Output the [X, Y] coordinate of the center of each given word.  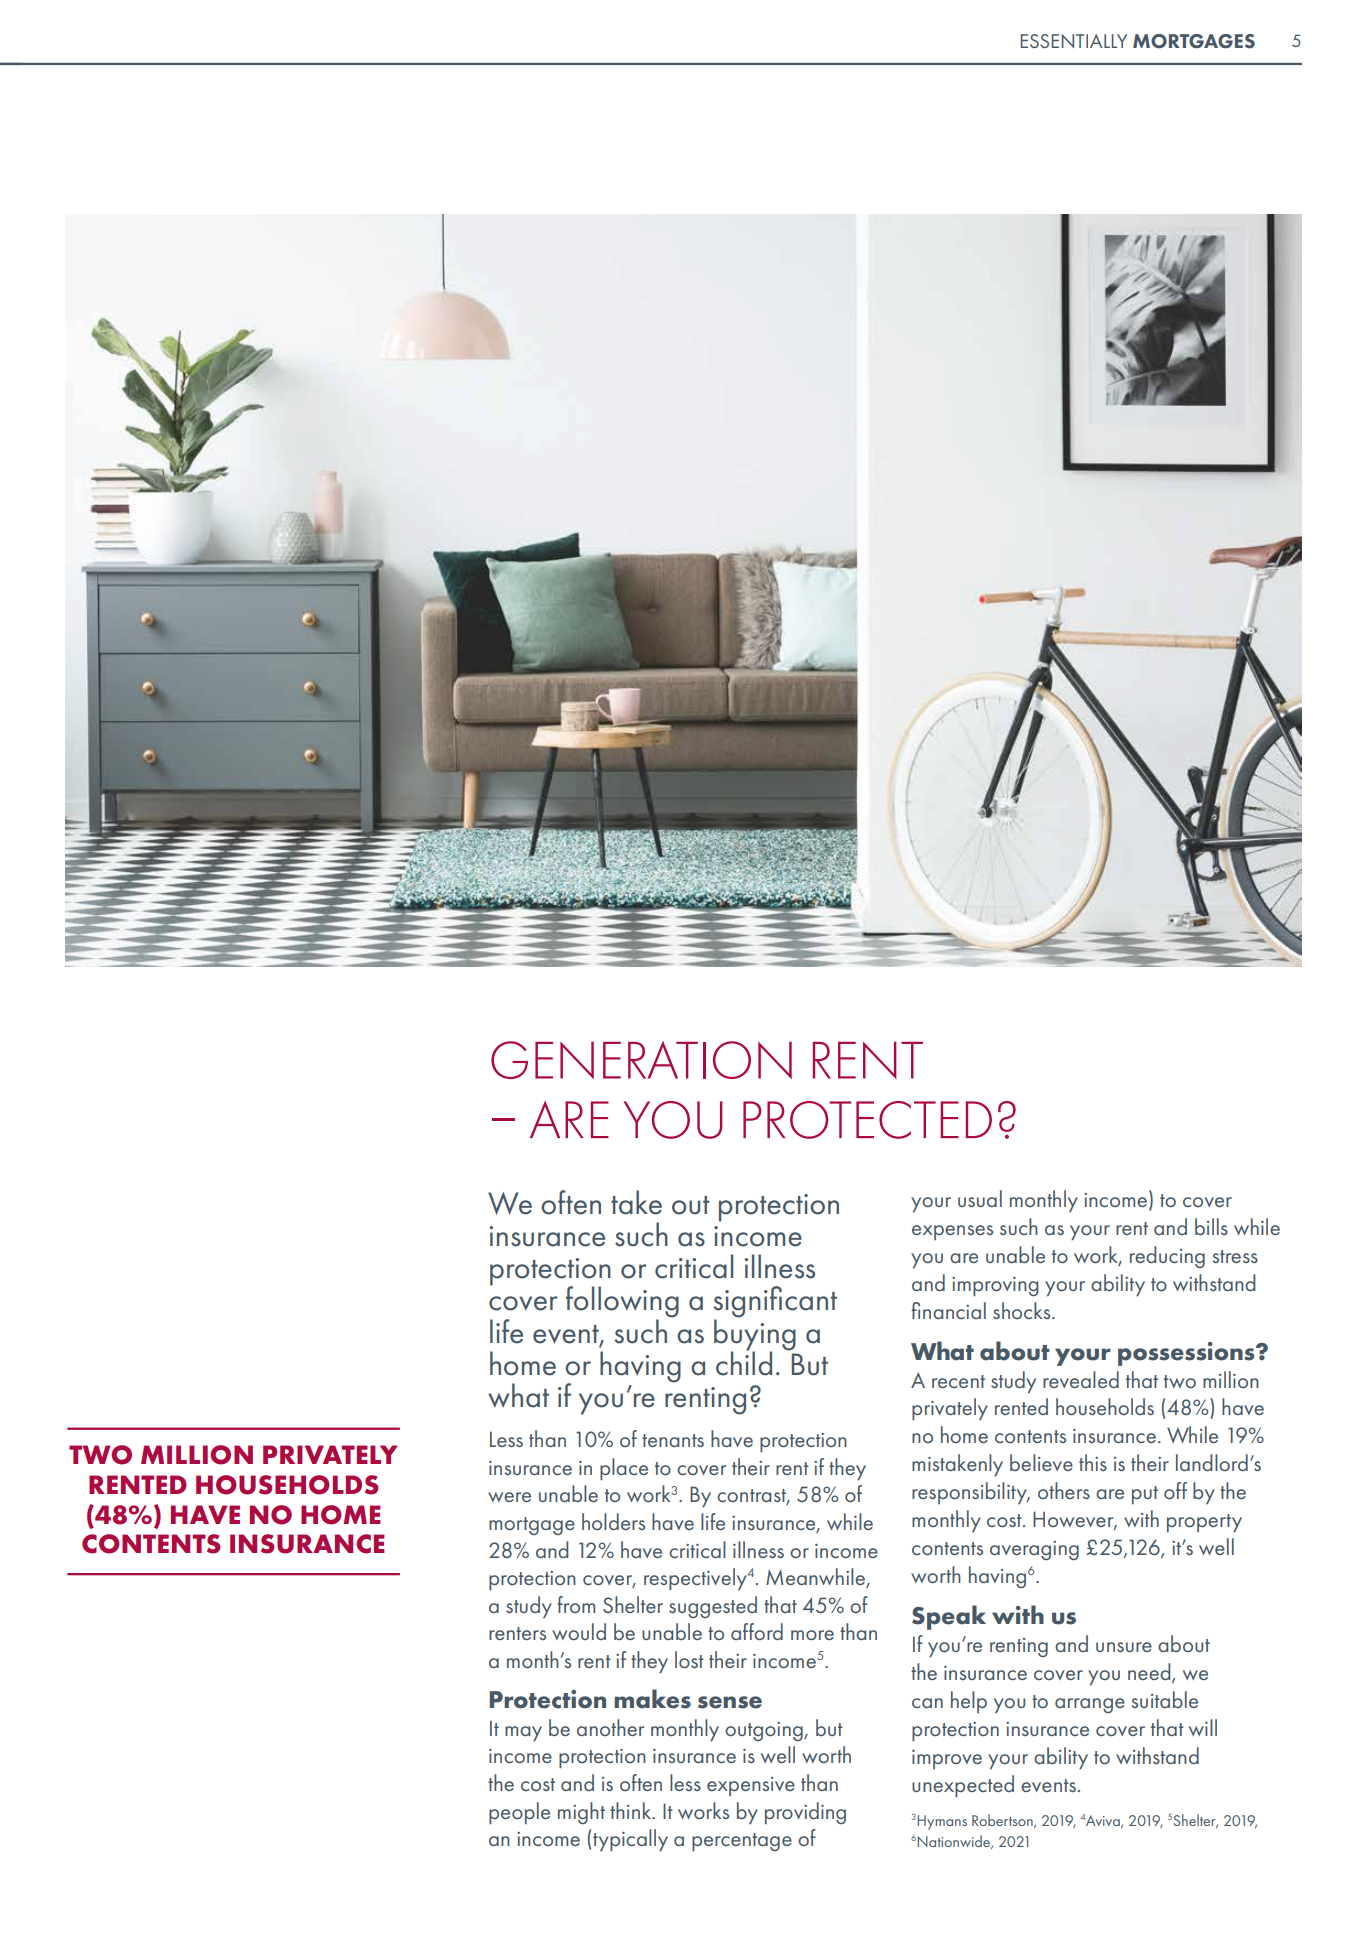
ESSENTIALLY [1074, 41]
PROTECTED [867, 1120]
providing [805, 1813]
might [581, 1813]
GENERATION [641, 1060]
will [1203, 1727]
